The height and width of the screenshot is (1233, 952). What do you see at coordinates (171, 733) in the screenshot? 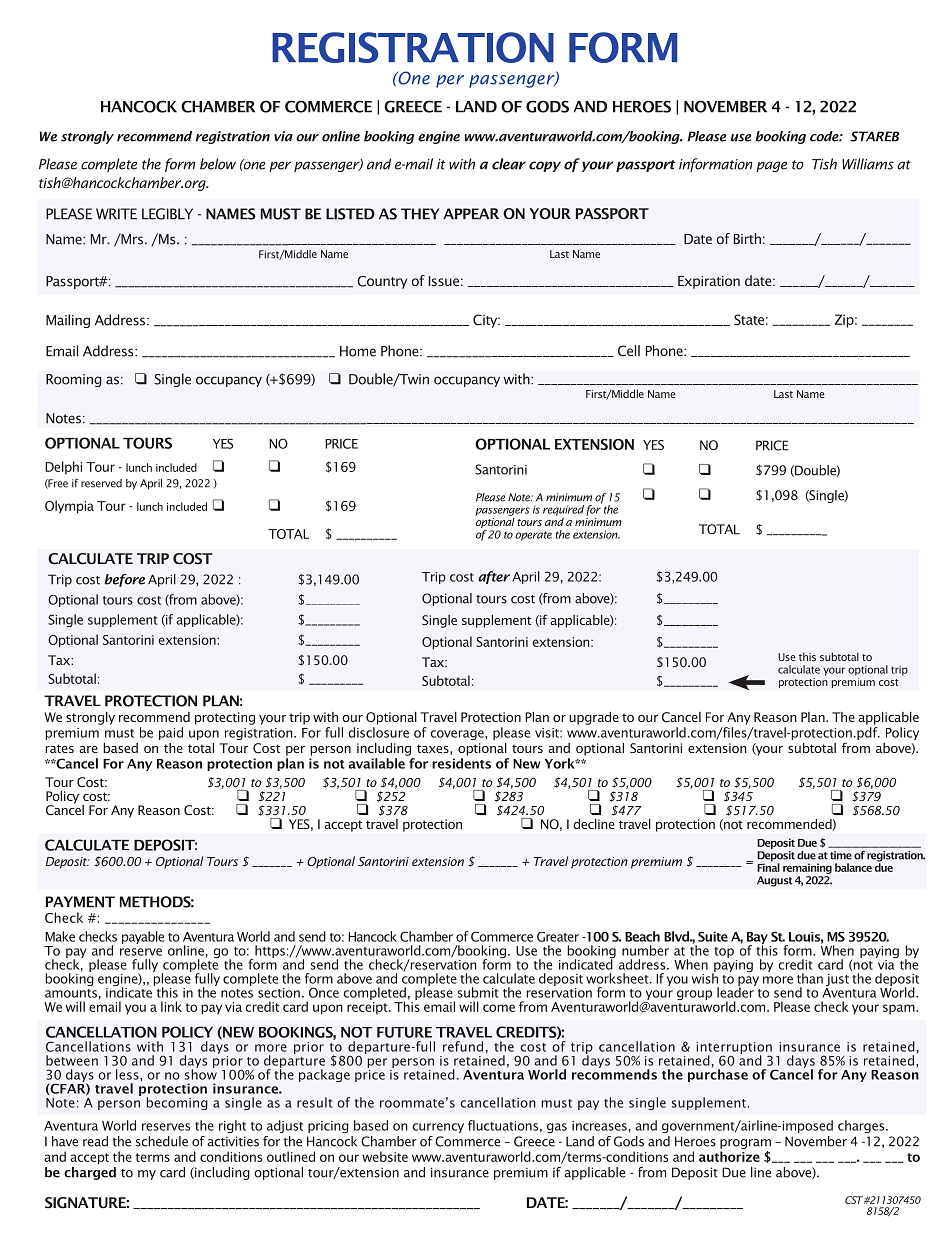
I see `paid` at bounding box center [171, 733].
